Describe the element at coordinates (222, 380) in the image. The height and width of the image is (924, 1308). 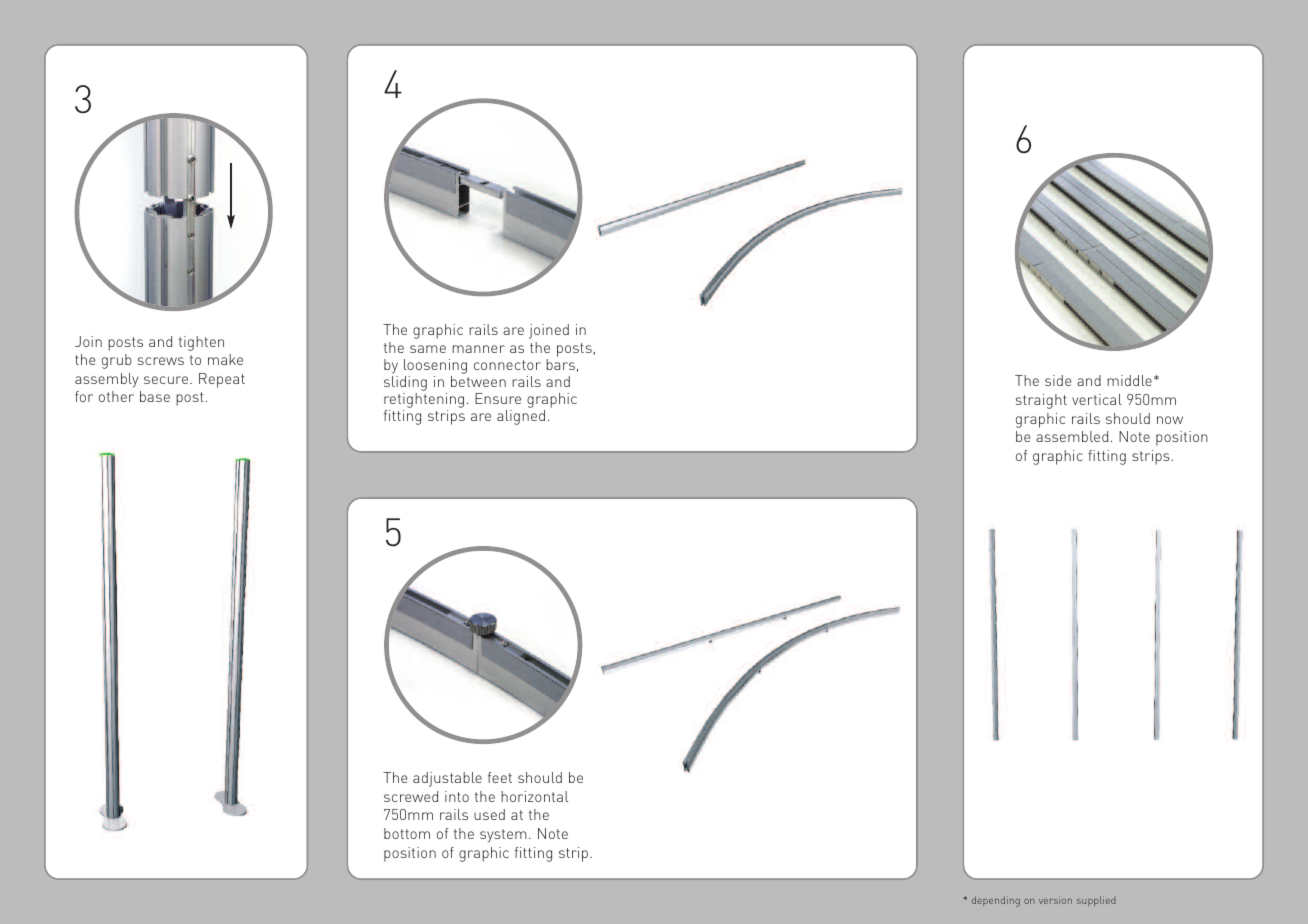
I see `Repeat` at that location.
